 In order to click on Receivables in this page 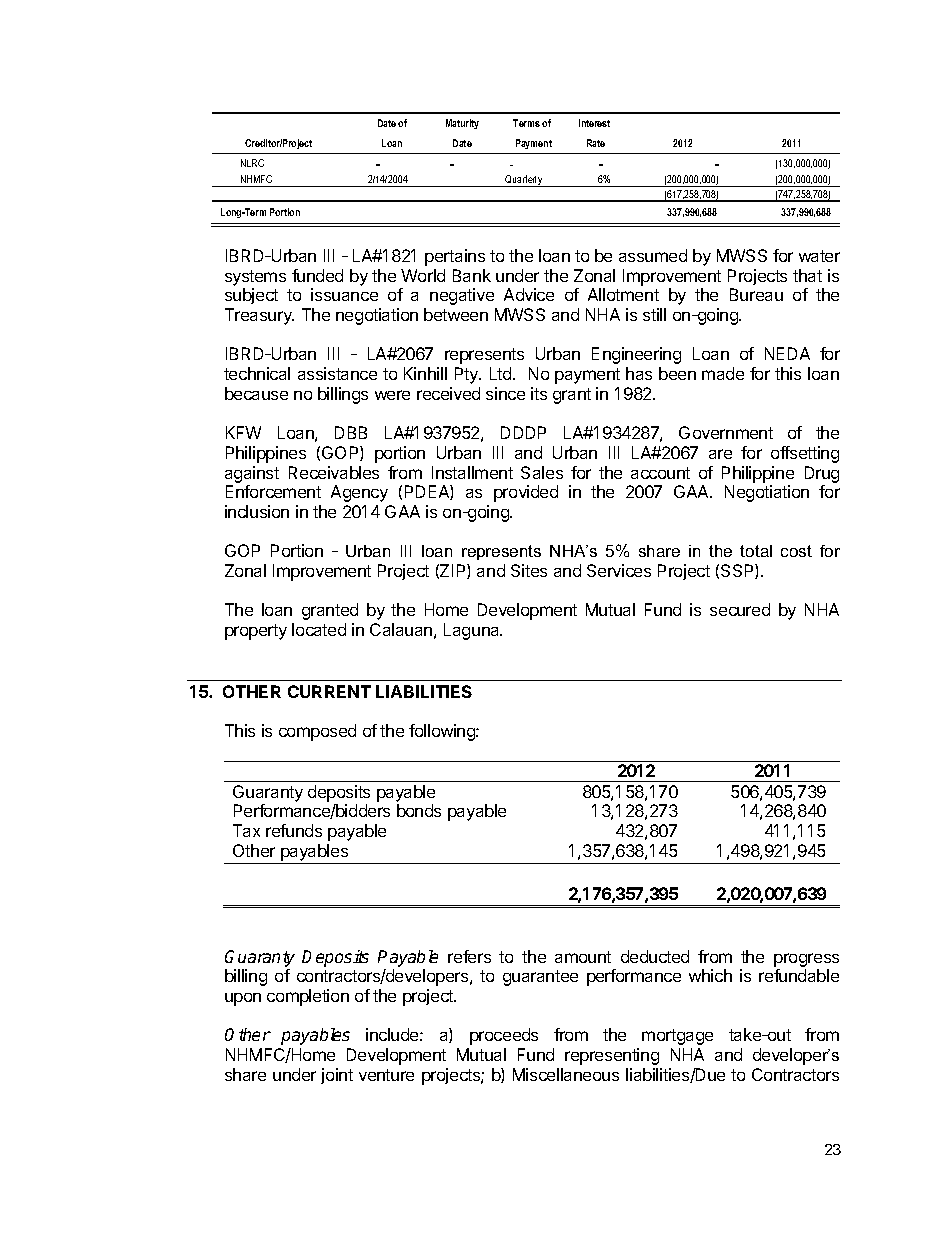, I will do `click(334, 472)`.
